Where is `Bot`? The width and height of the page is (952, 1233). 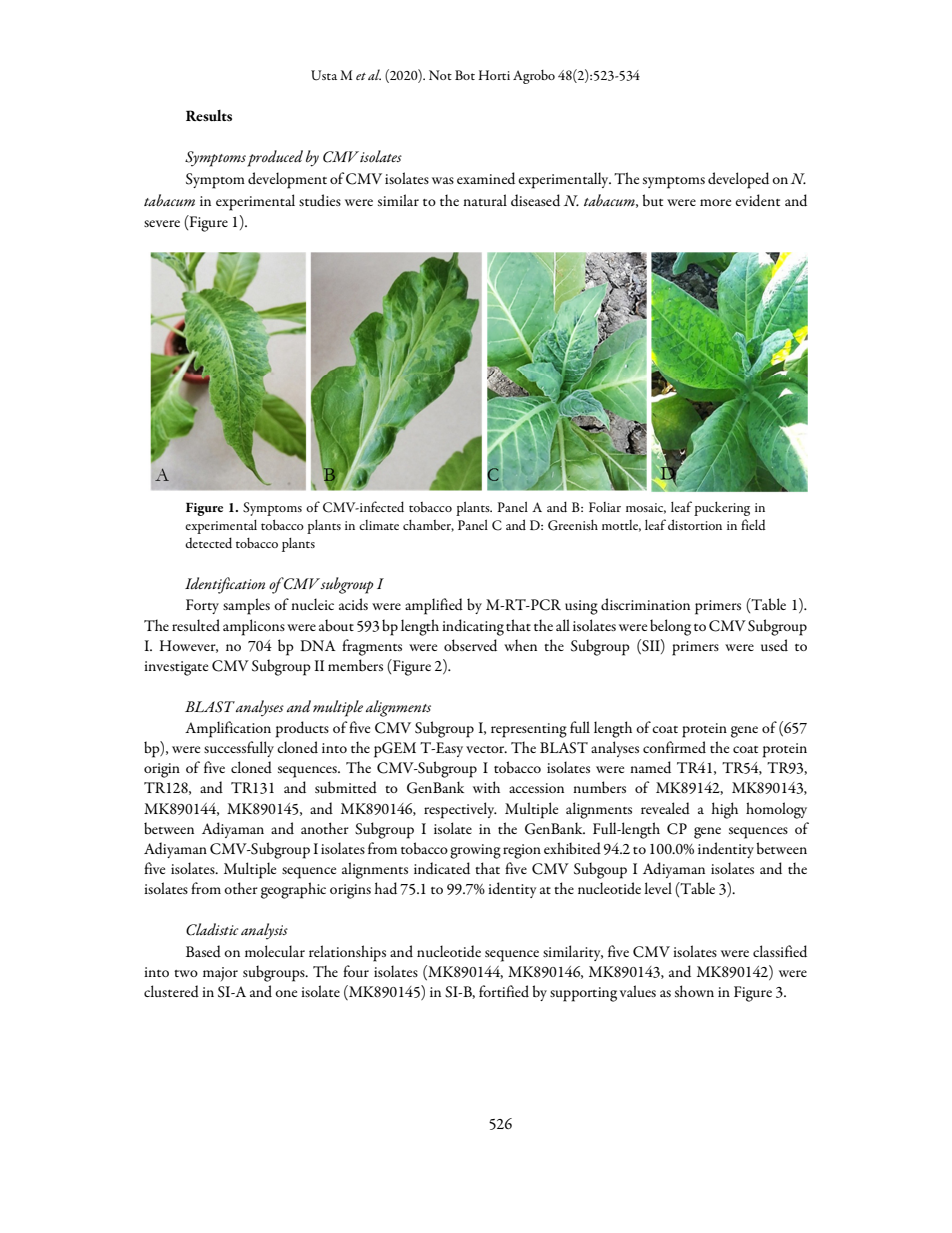 Bot is located at coordinates (465, 75).
